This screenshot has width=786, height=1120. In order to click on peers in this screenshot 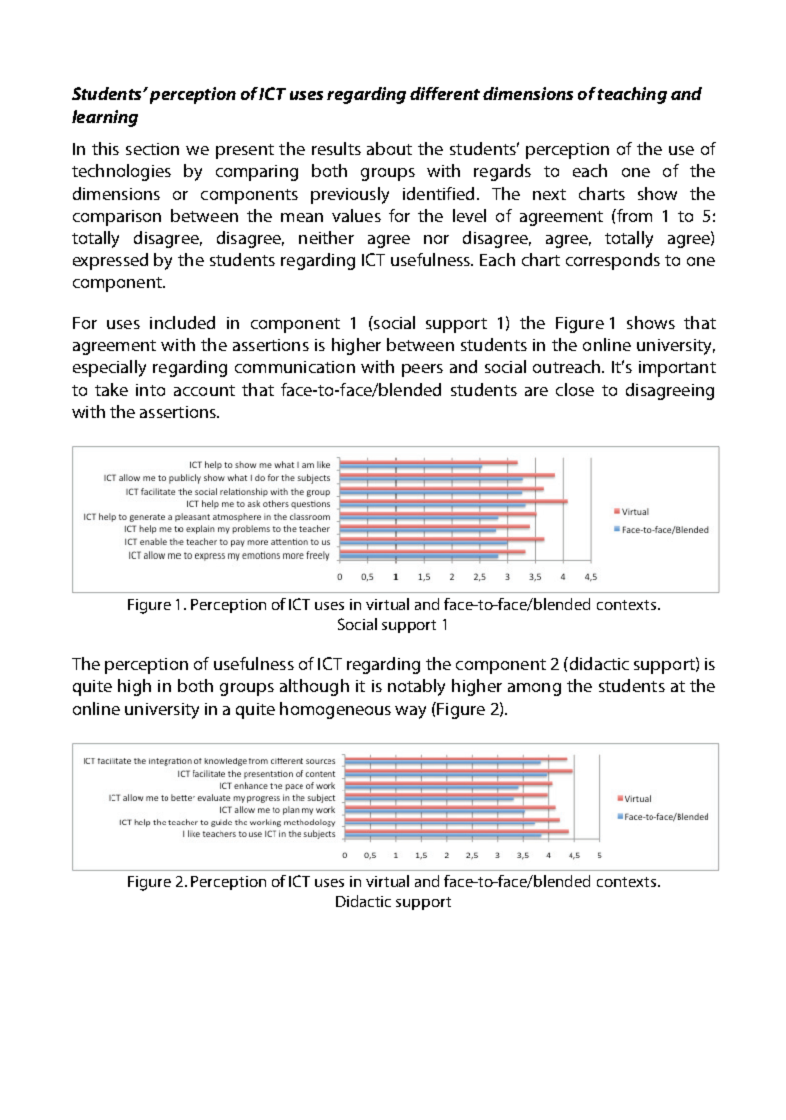, I will do `click(422, 370)`.
